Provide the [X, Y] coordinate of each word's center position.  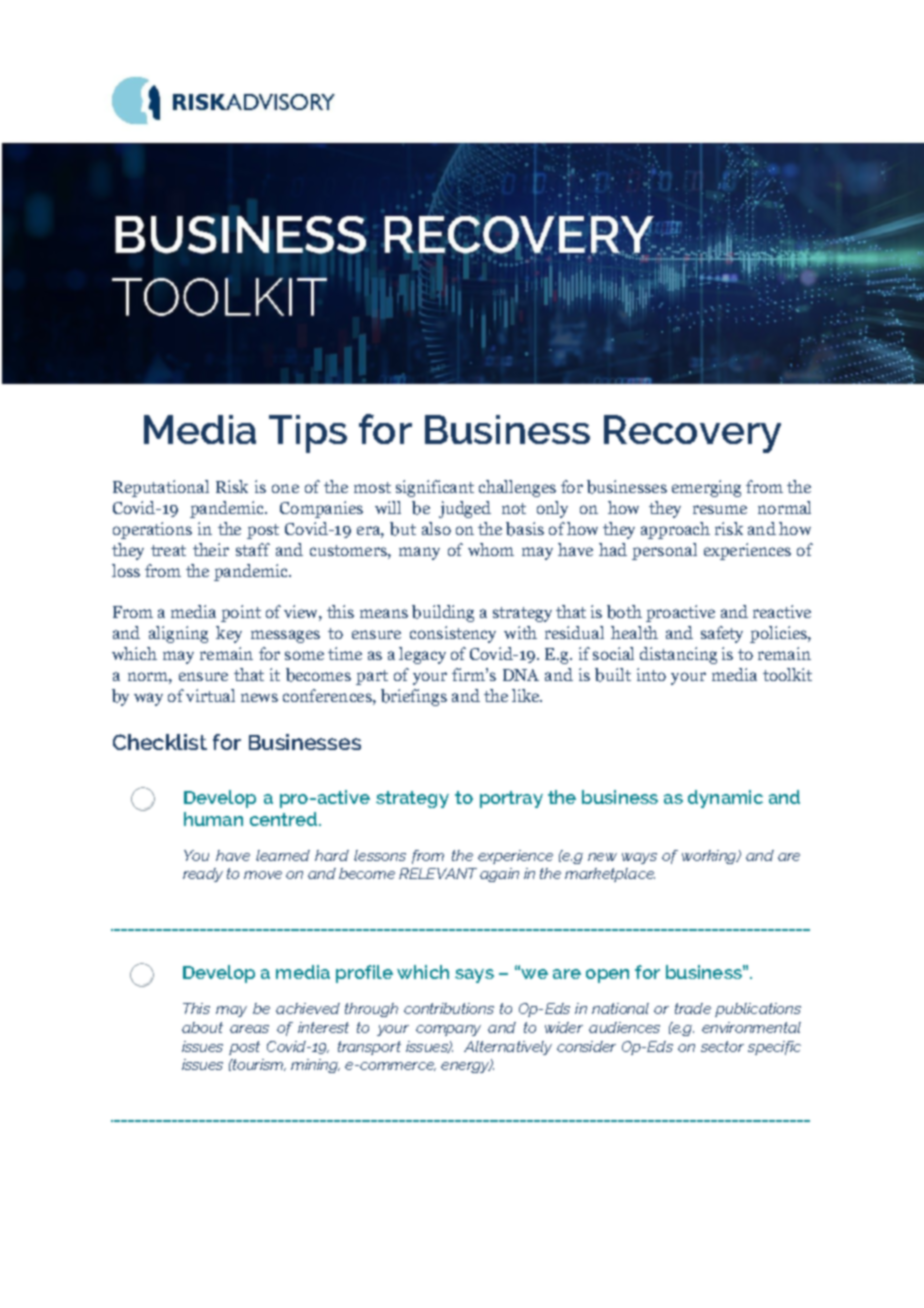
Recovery [692, 434]
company [448, 1030]
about [202, 1027]
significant [435, 488]
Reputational [161, 488]
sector [722, 1046]
